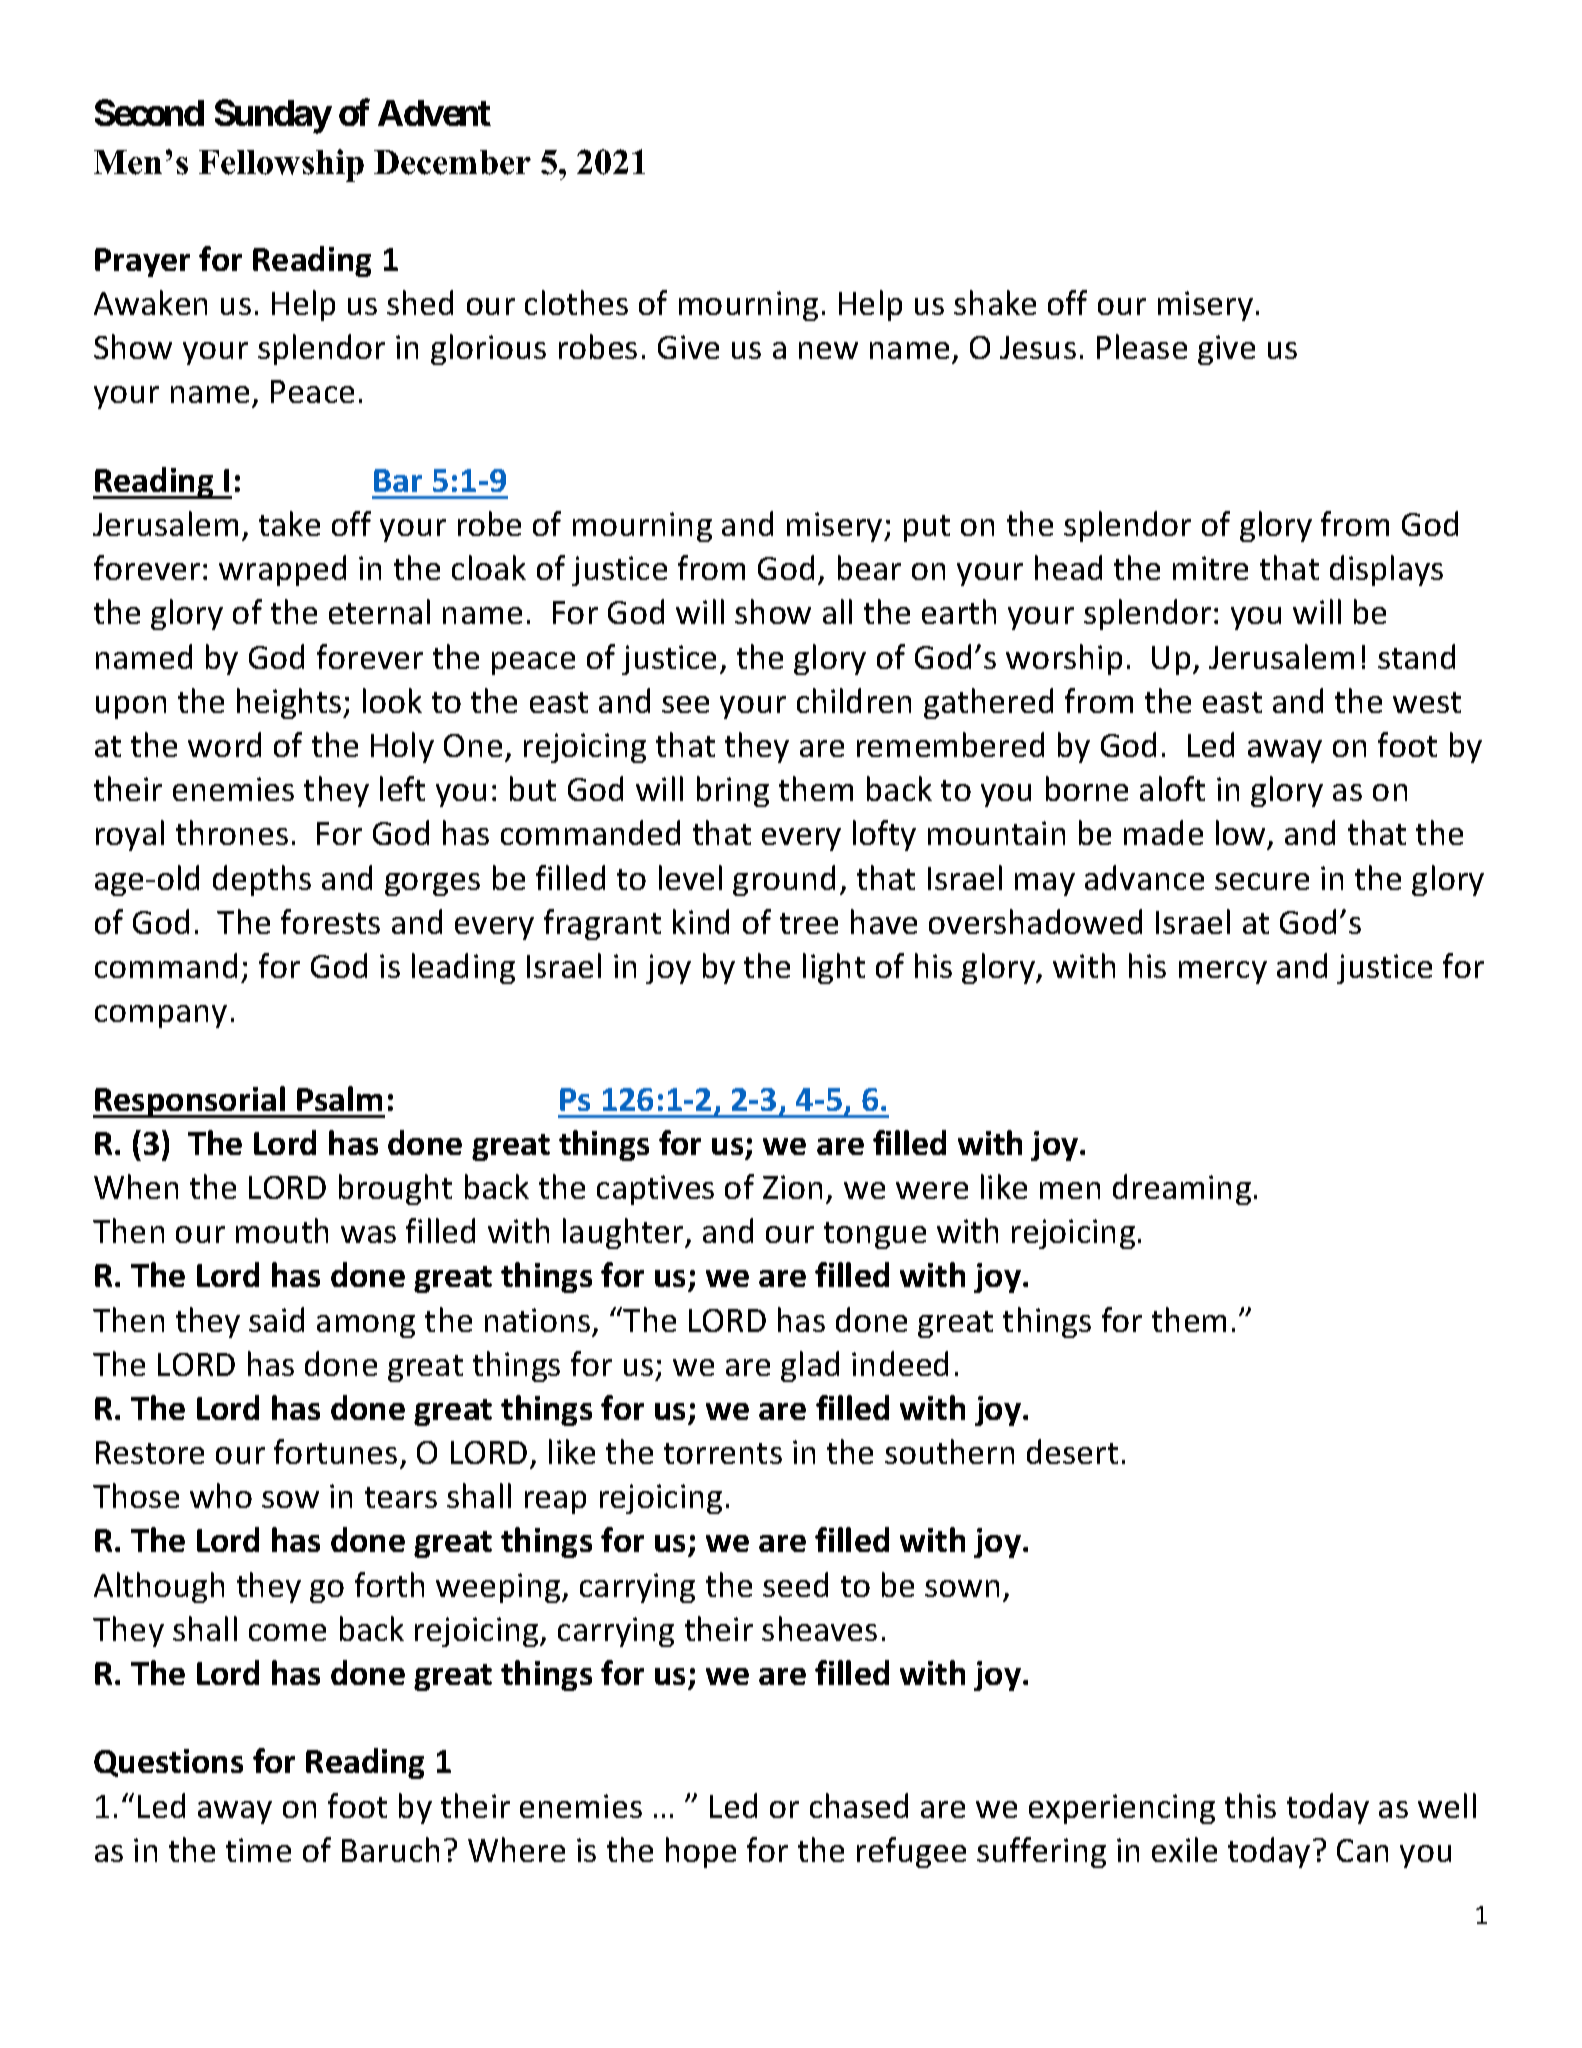 This screenshot has width=1582, height=2048. Describe the element at coordinates (854, 700) in the screenshot. I see `children` at that location.
